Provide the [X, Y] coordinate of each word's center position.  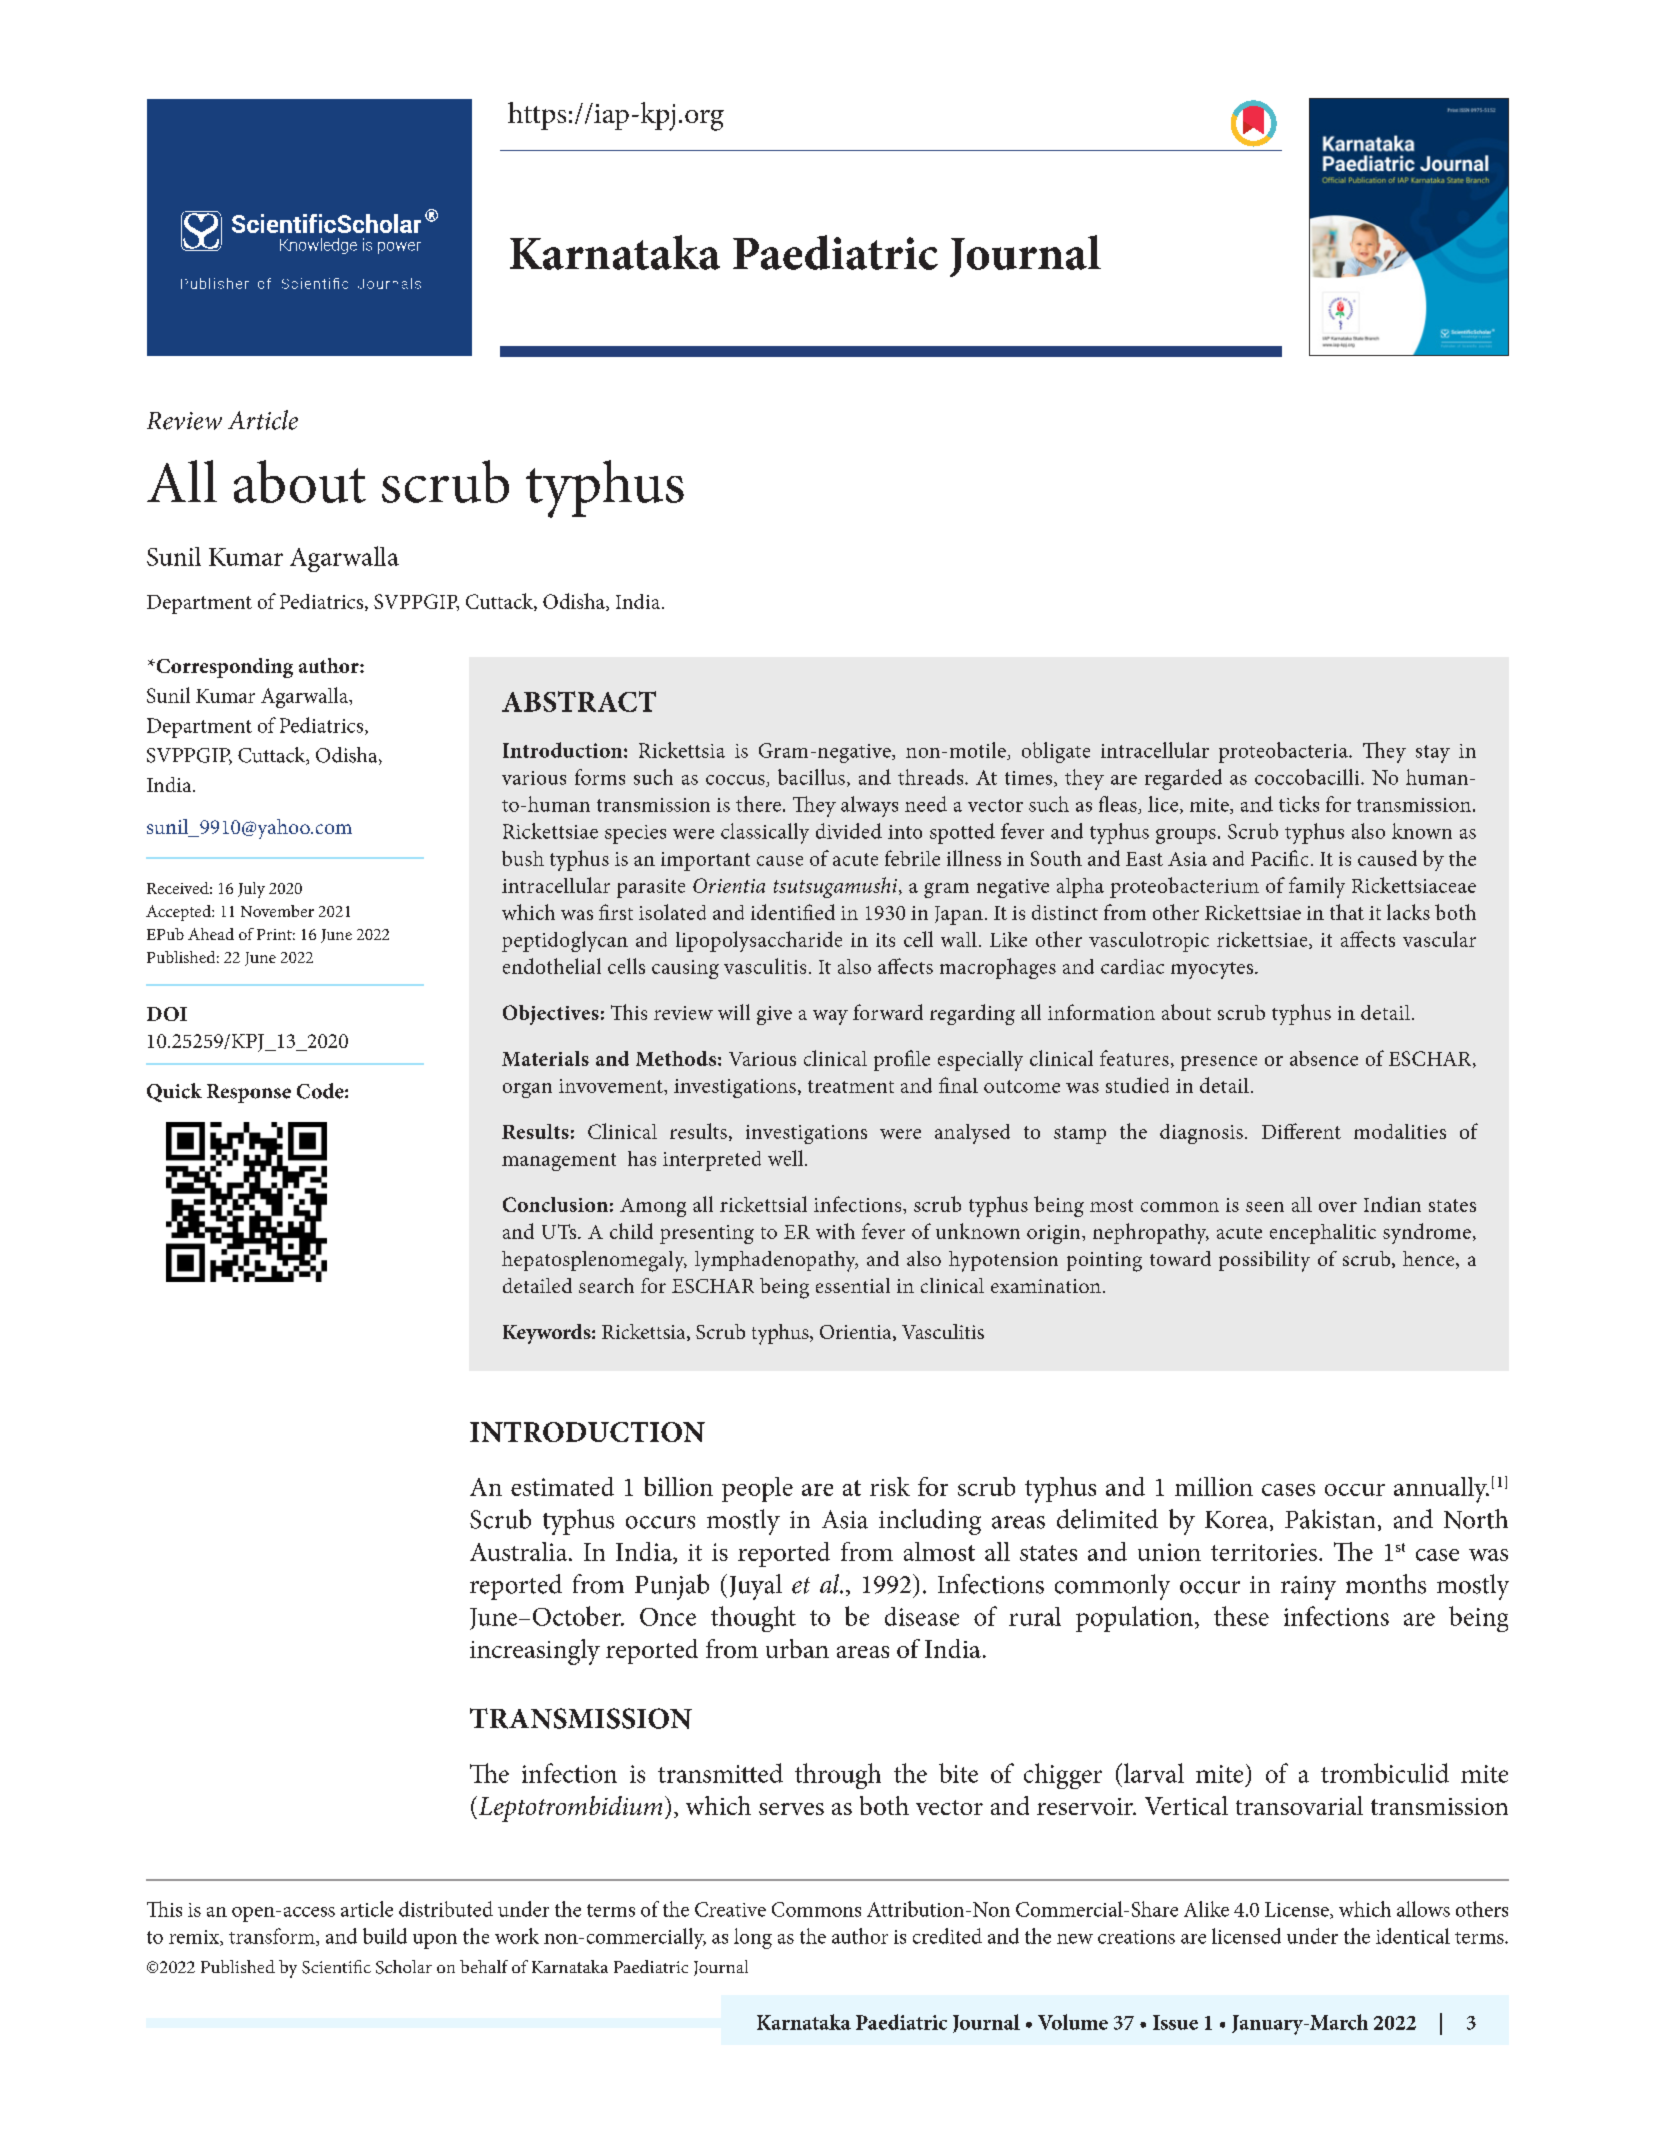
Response [249, 1093]
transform [273, 1937]
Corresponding [223, 668]
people [757, 1489]
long [753, 1938]
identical [1413, 1936]
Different [1301, 1131]
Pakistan [1330, 1519]
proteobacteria [1284, 752]
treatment [851, 1086]
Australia [520, 1551]
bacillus [811, 777]
